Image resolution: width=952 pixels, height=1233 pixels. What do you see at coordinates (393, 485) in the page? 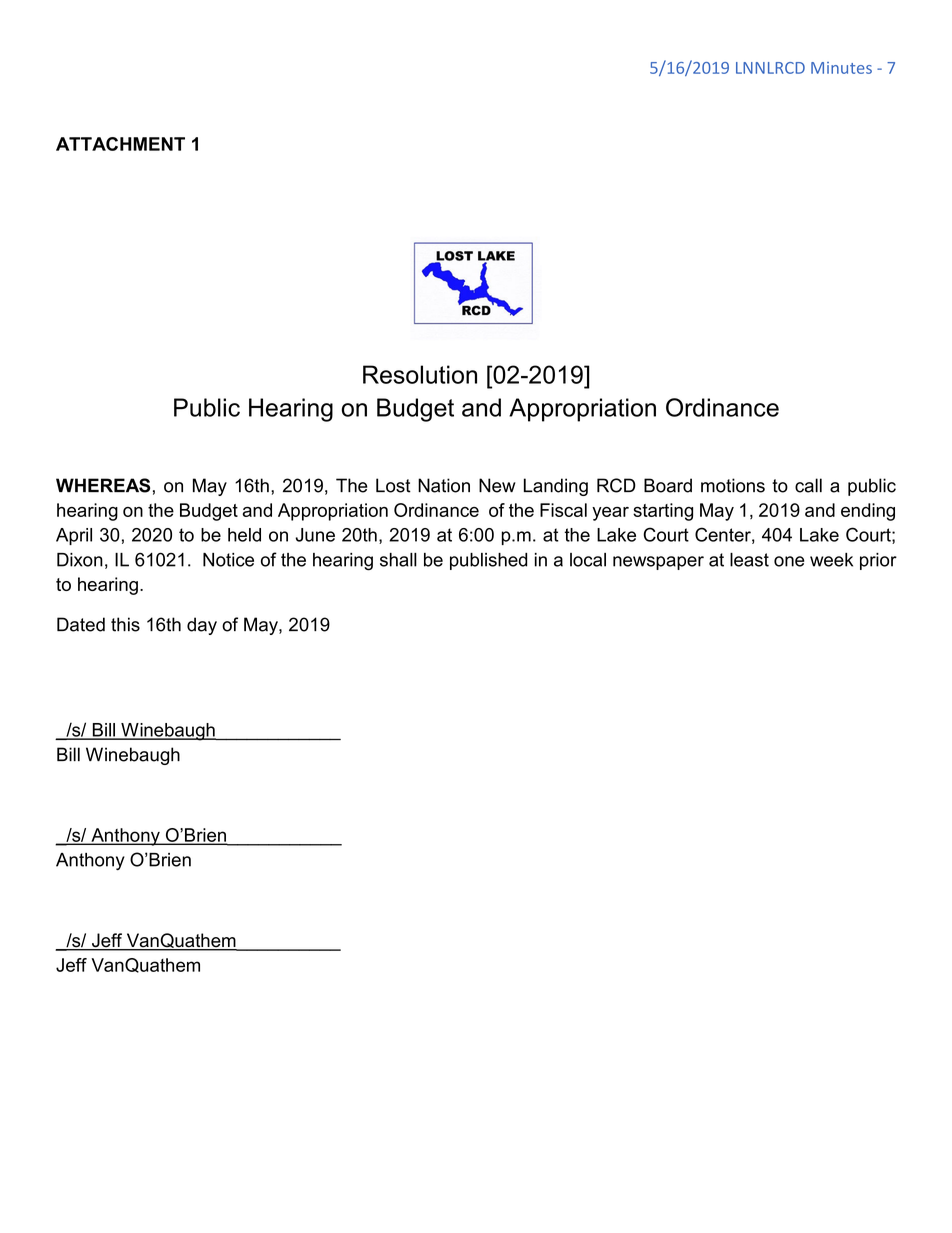
I see `Lost` at bounding box center [393, 485].
